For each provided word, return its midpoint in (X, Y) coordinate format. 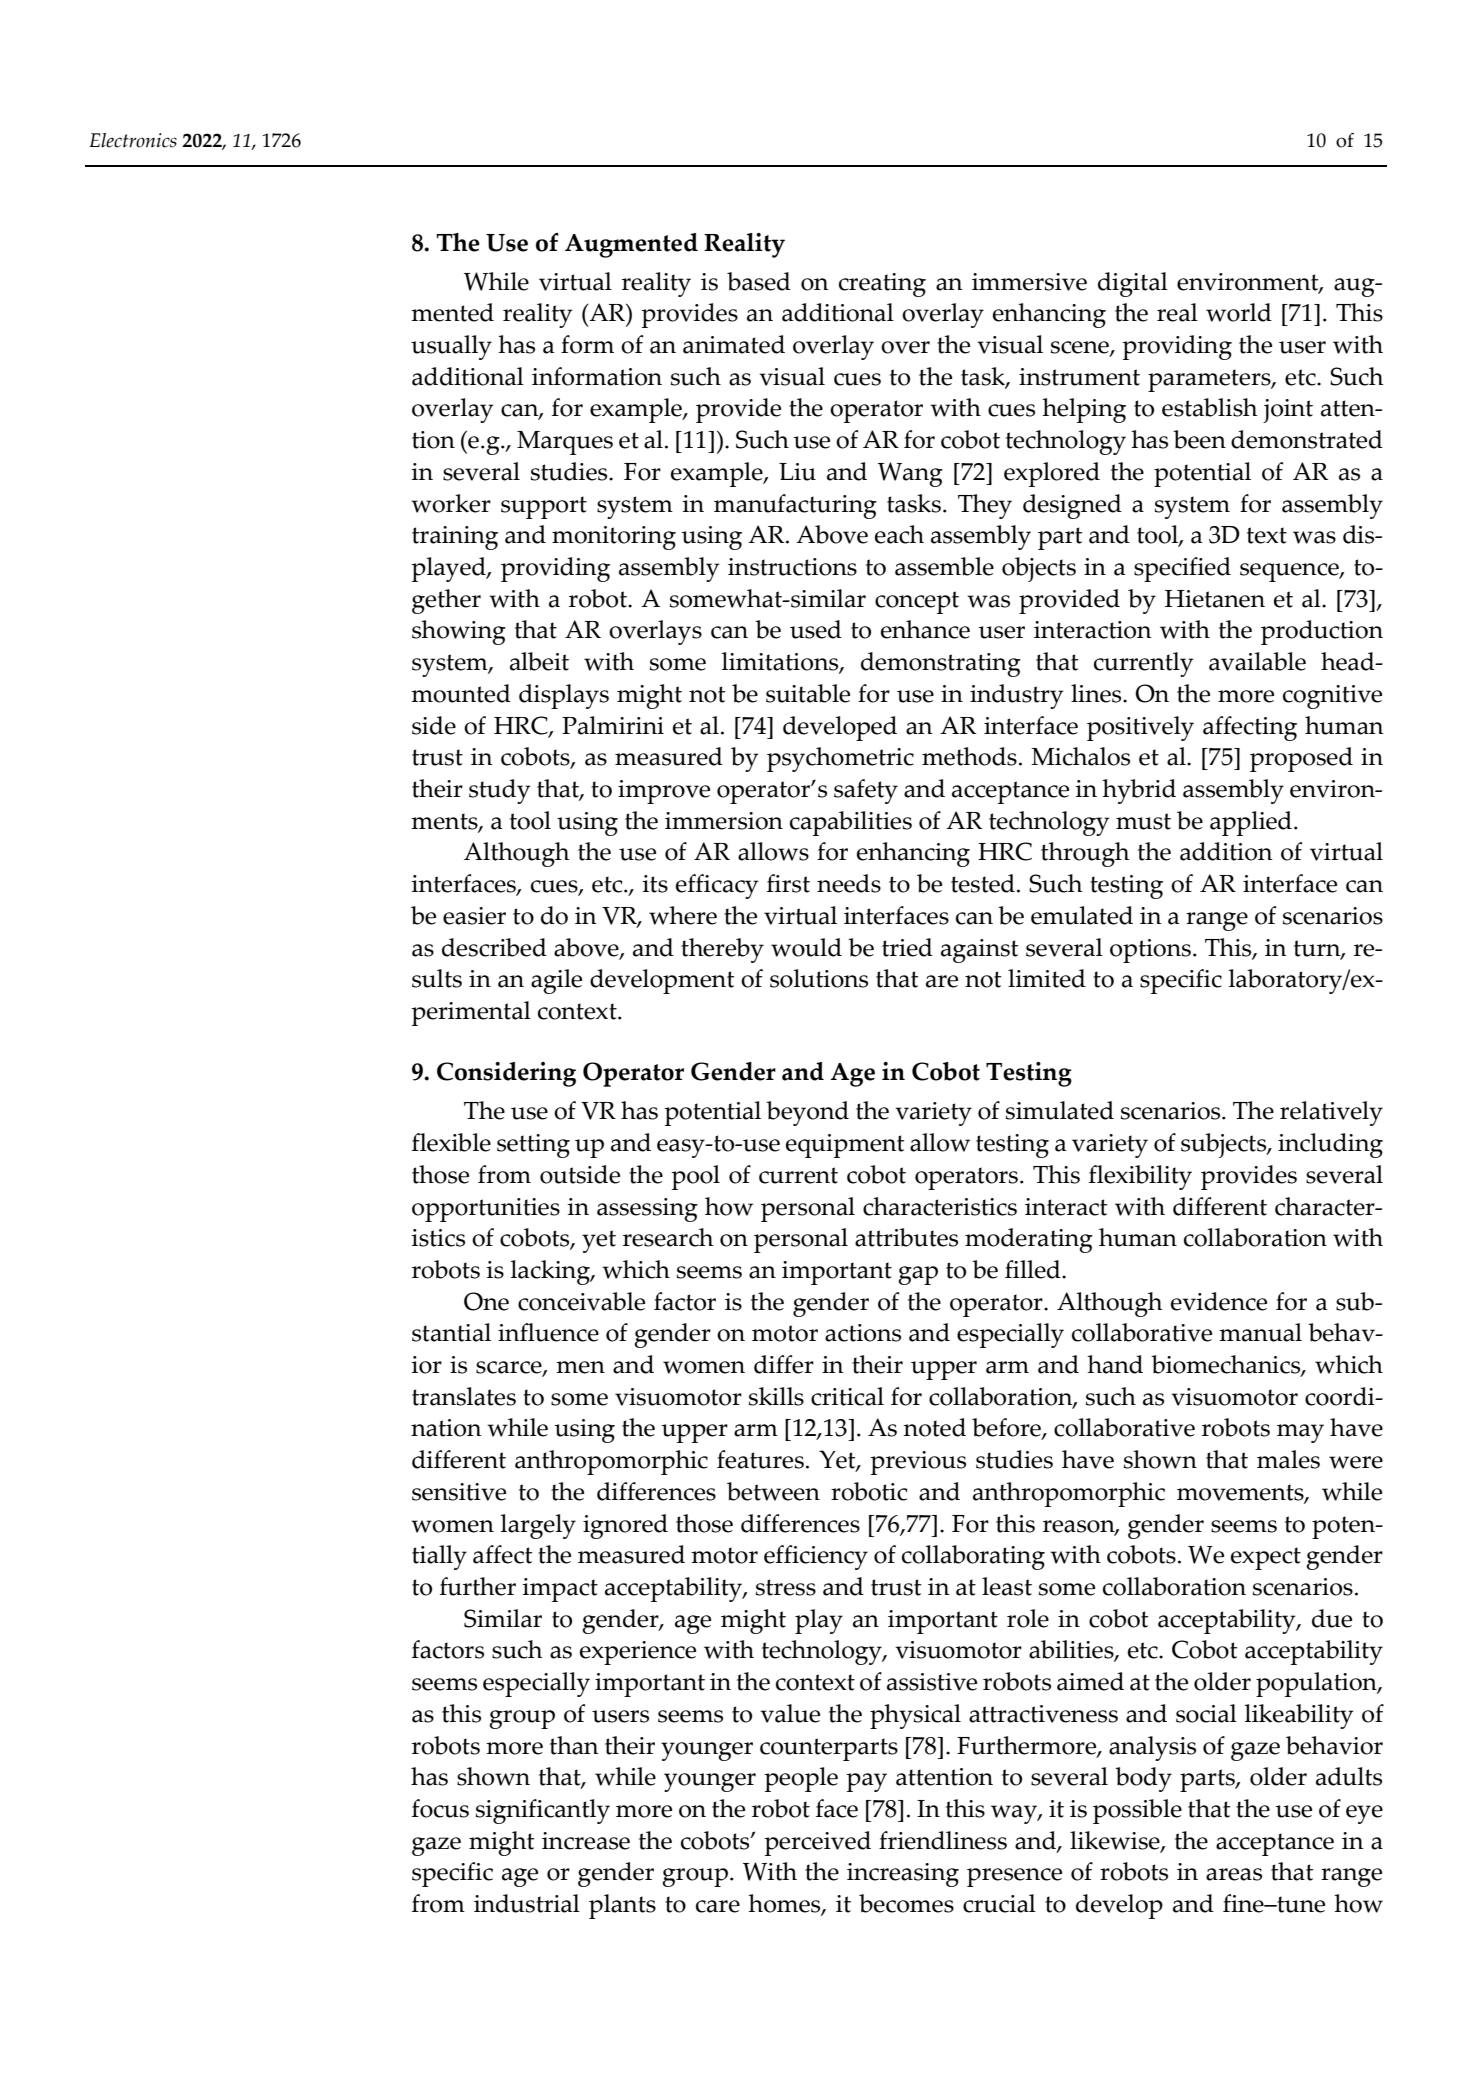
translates (464, 1396)
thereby (722, 950)
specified (1182, 569)
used (816, 629)
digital (1133, 284)
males (1288, 1459)
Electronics (133, 140)
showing (459, 632)
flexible (451, 1142)
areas (1234, 1874)
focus (440, 1808)
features (760, 1459)
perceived (817, 1843)
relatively (1331, 1113)
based (759, 281)
